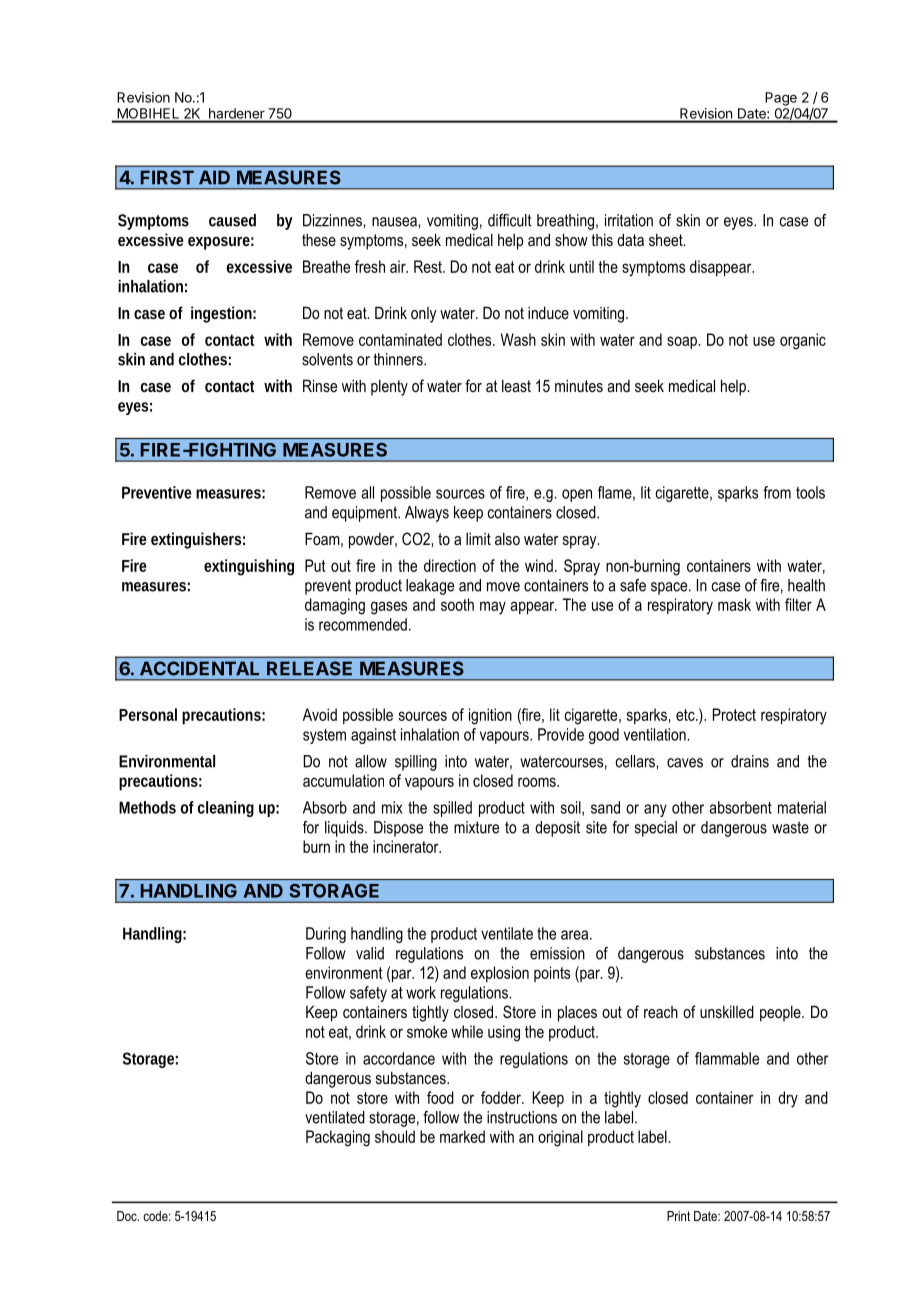 The width and height of the screenshot is (924, 1308). I want to click on Page, so click(781, 99).
